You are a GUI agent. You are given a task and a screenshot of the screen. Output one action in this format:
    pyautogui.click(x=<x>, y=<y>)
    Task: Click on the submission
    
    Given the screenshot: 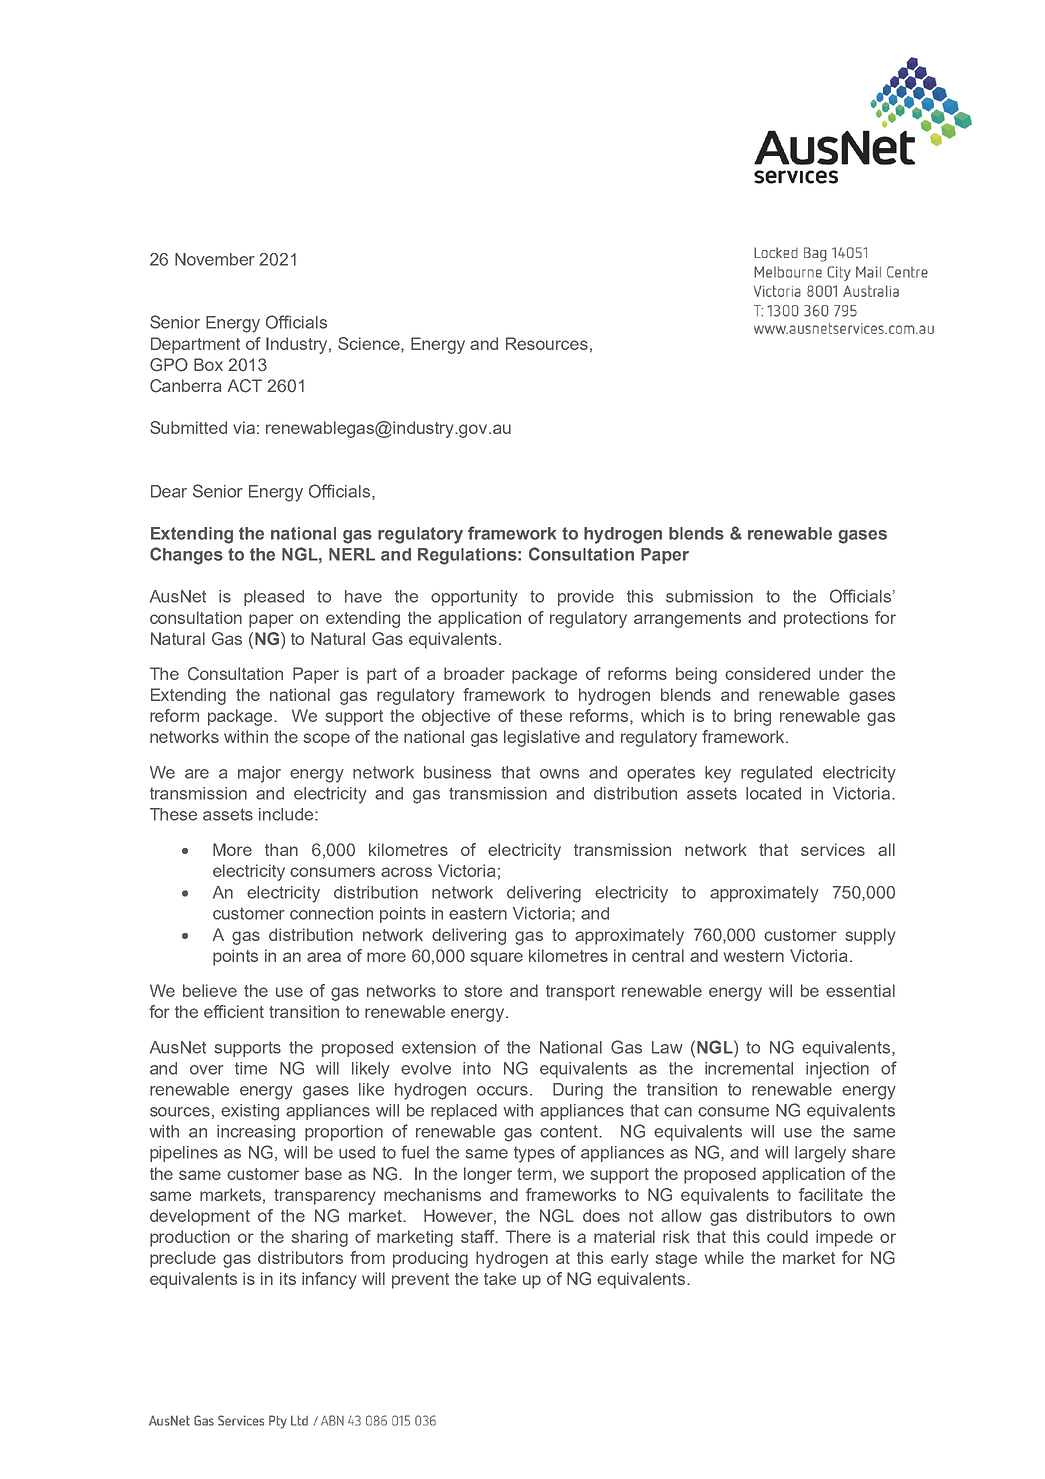 What is the action you would take?
    pyautogui.click(x=709, y=596)
